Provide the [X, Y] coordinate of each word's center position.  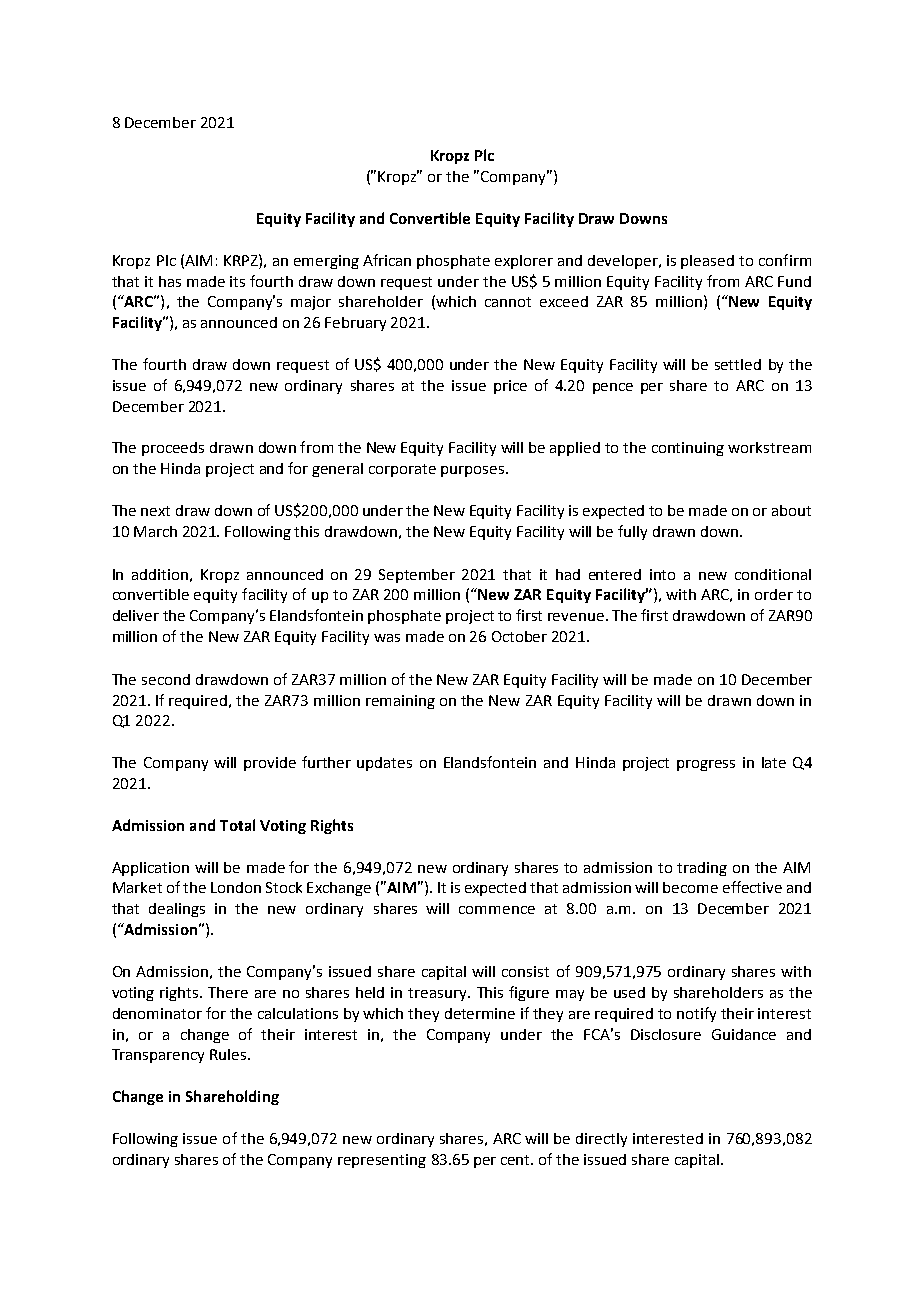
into [662, 574]
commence [497, 910]
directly [601, 1140]
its [237, 281]
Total [237, 825]
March [155, 531]
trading [702, 869]
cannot [508, 302]
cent [517, 1160]
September [417, 576]
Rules [229, 1054]
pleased [707, 262]
